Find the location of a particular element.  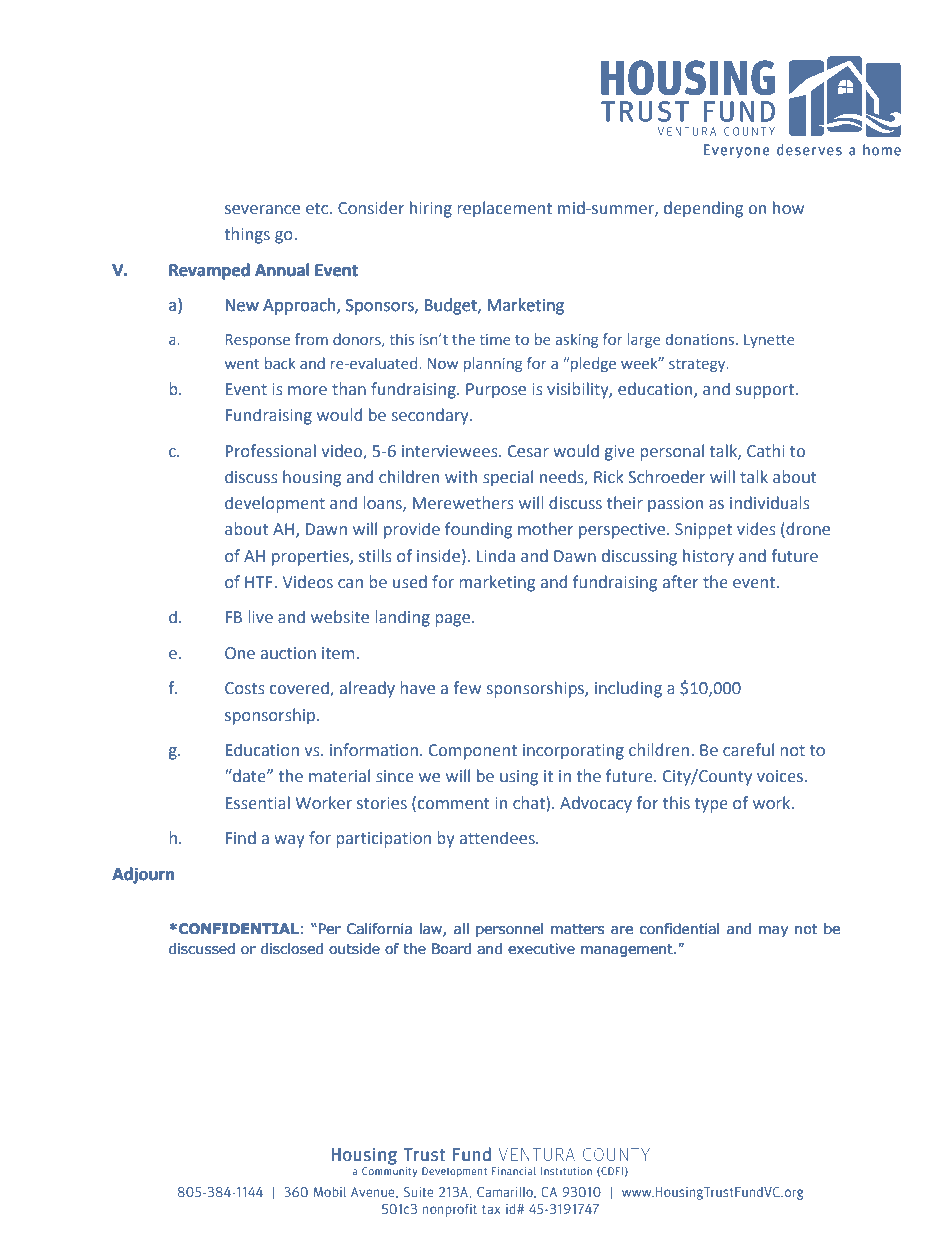

attendees is located at coordinates (498, 838).
